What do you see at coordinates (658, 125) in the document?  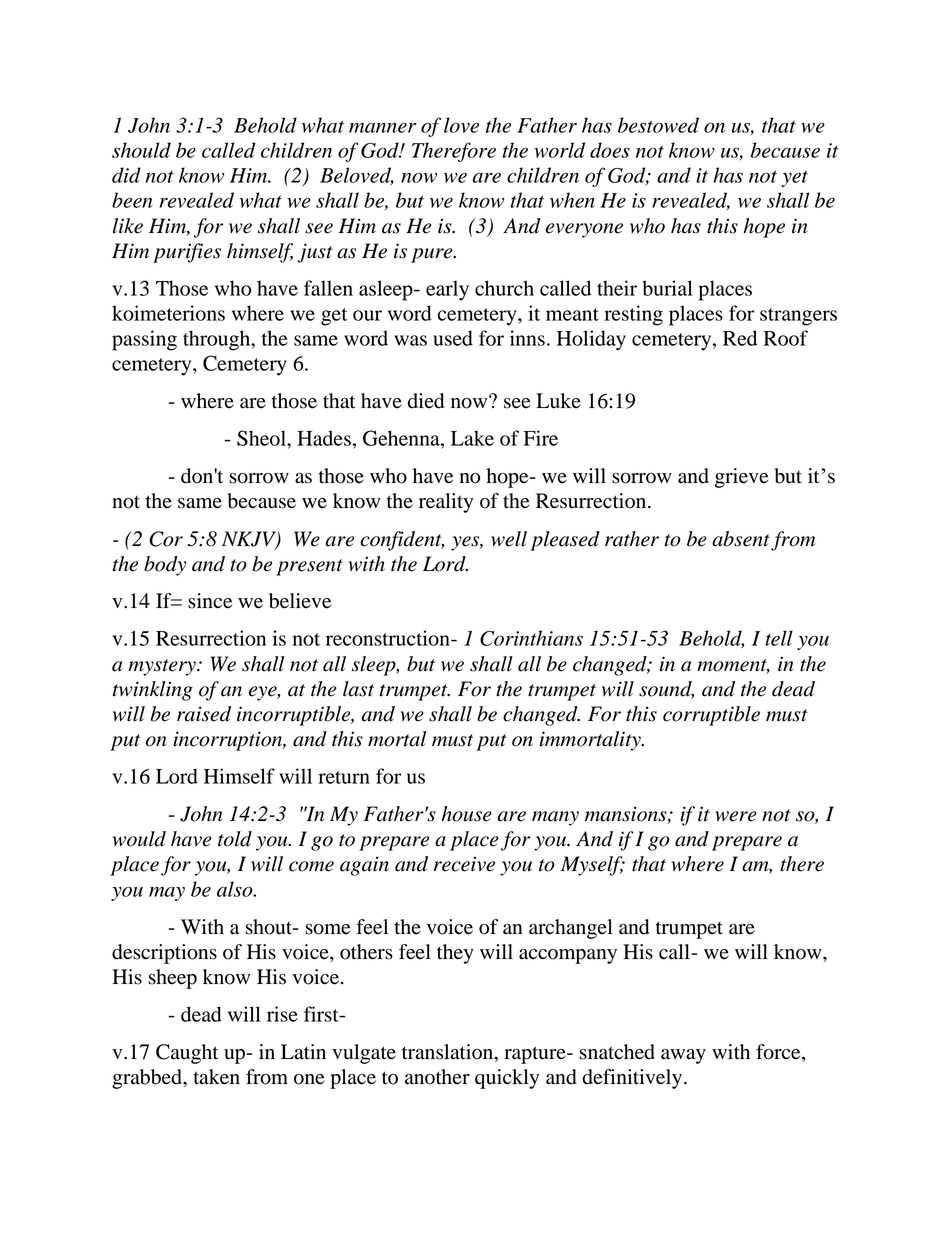 I see `bestowed` at bounding box center [658, 125].
